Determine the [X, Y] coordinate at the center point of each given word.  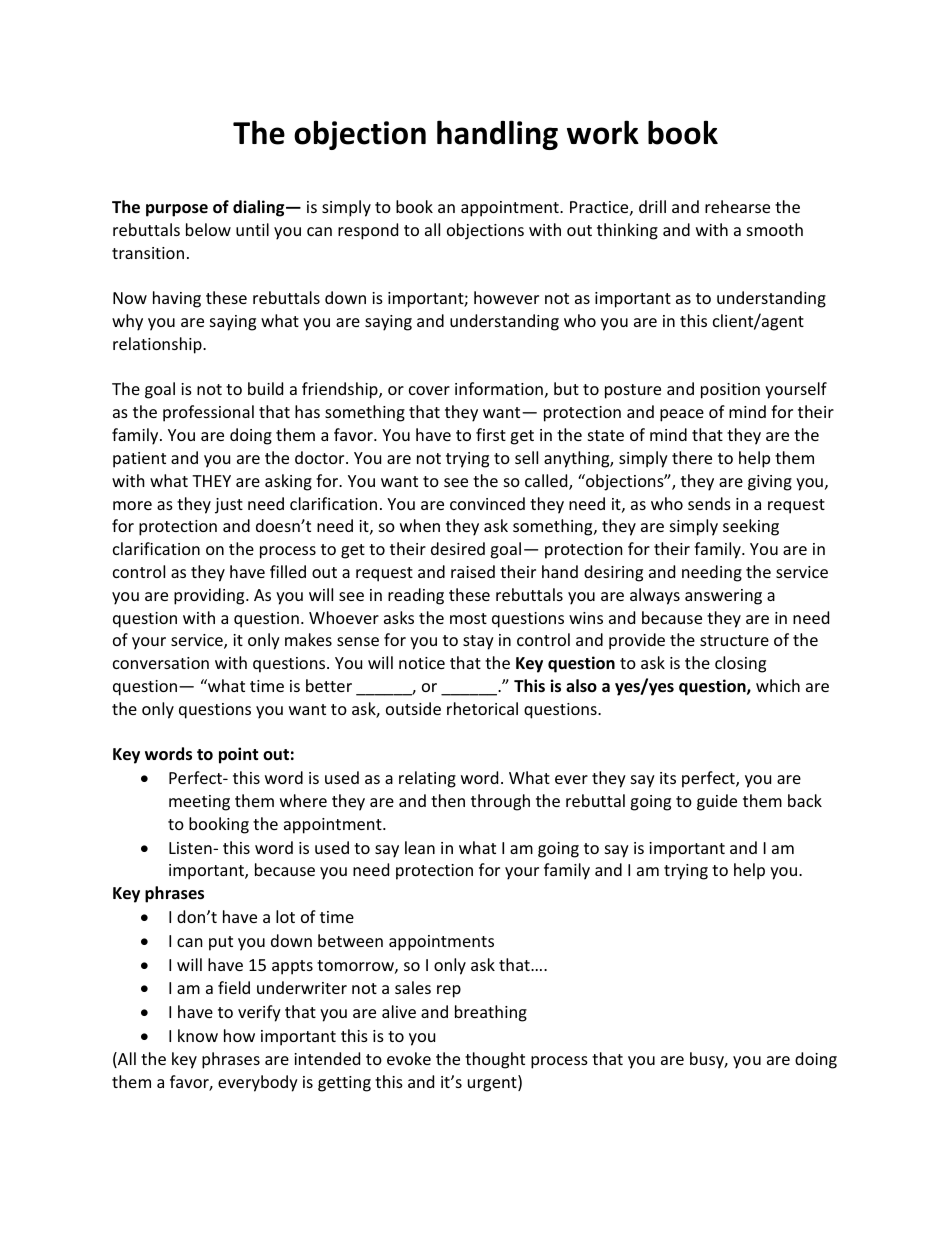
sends [709, 503]
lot [285, 916]
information [499, 388]
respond [368, 231]
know [198, 1035]
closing [740, 664]
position [730, 391]
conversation [161, 663]
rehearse [737, 206]
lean [420, 847]
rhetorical [482, 708]
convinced [487, 503]
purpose [177, 210]
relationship [158, 345]
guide [717, 802]
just [229, 506]
